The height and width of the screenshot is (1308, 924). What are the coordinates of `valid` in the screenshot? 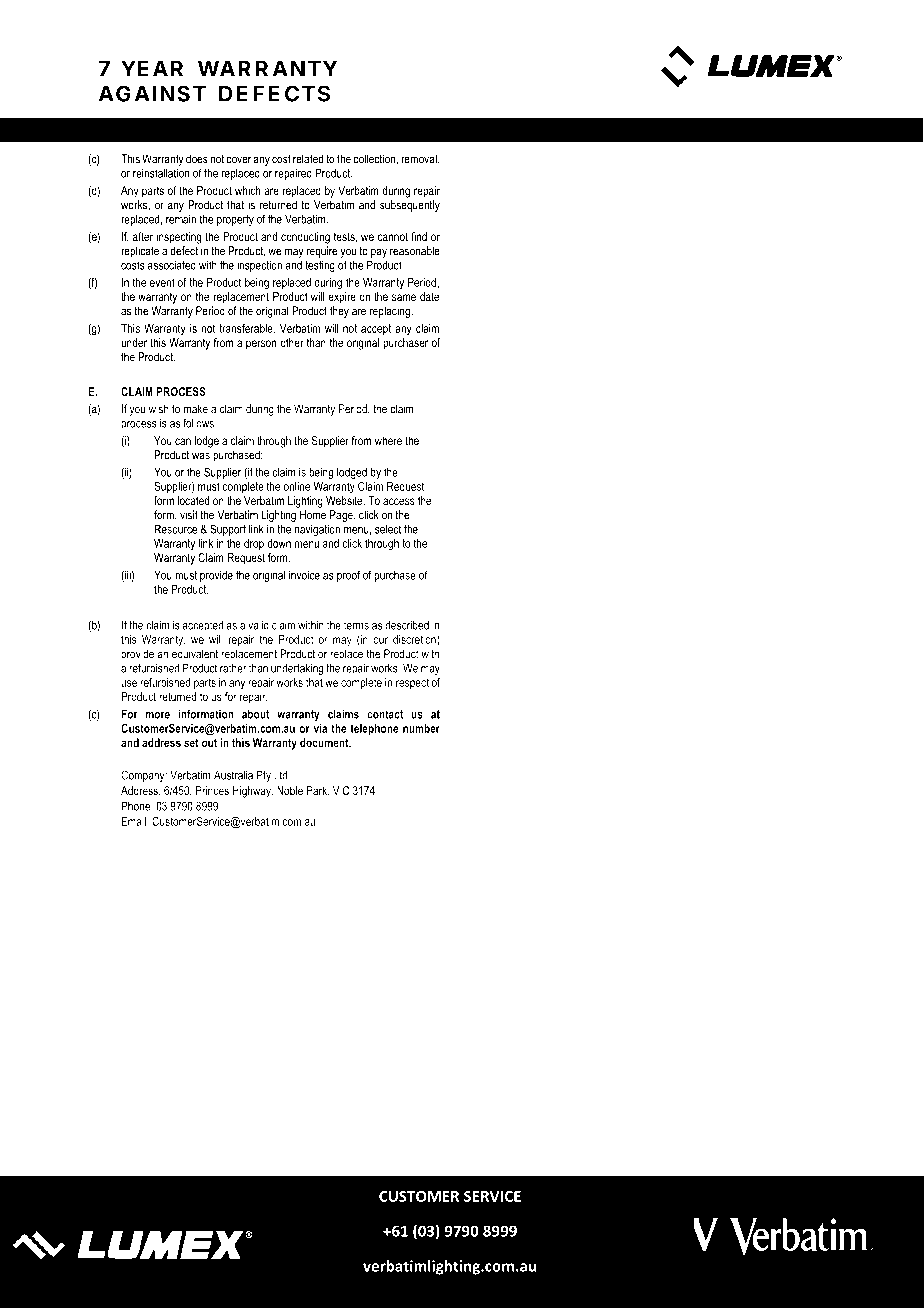 It's located at (258, 625).
